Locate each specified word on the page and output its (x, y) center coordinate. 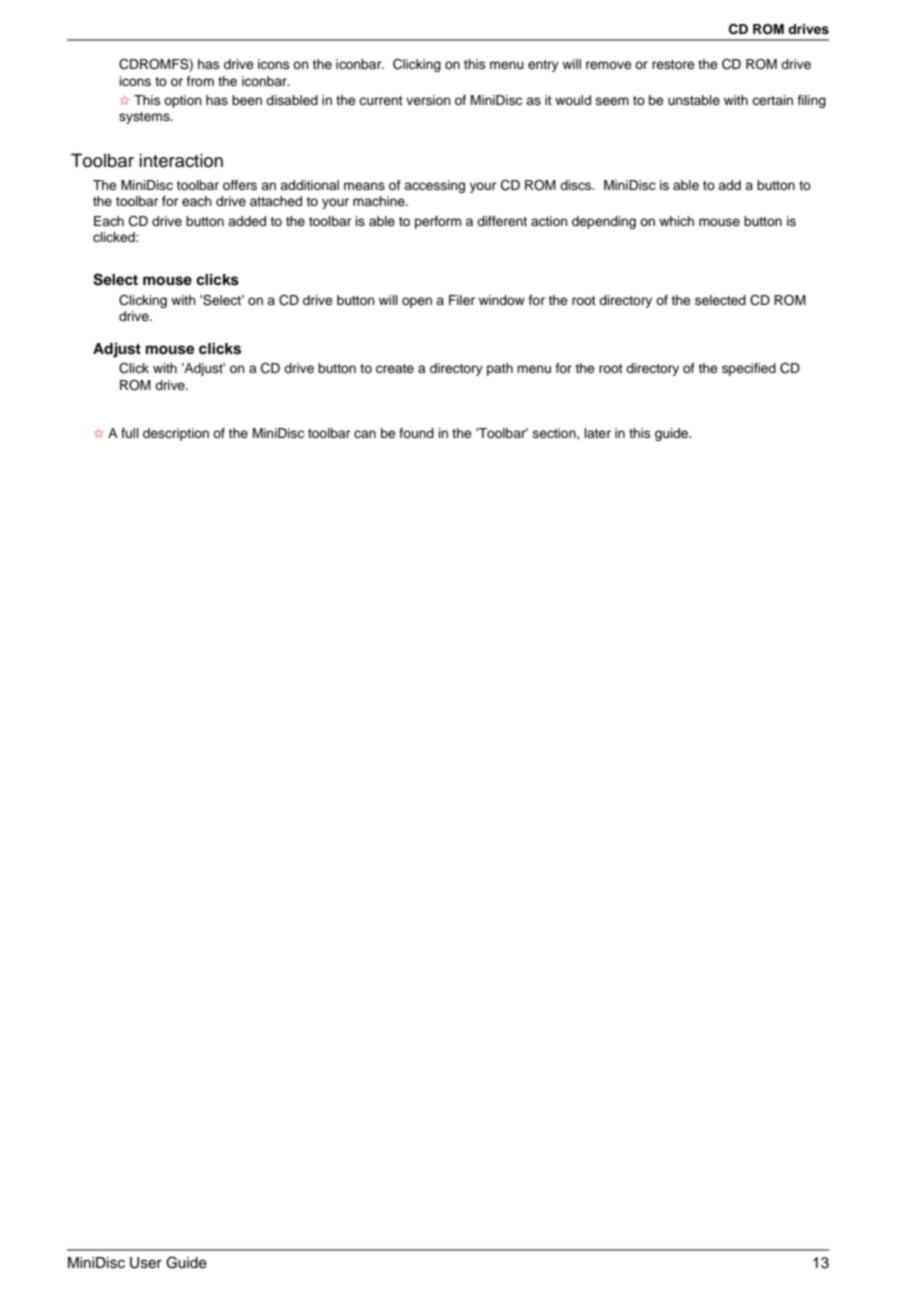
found (416, 433)
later (597, 433)
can (365, 434)
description (176, 434)
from (200, 81)
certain (772, 100)
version (428, 100)
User (146, 1263)
